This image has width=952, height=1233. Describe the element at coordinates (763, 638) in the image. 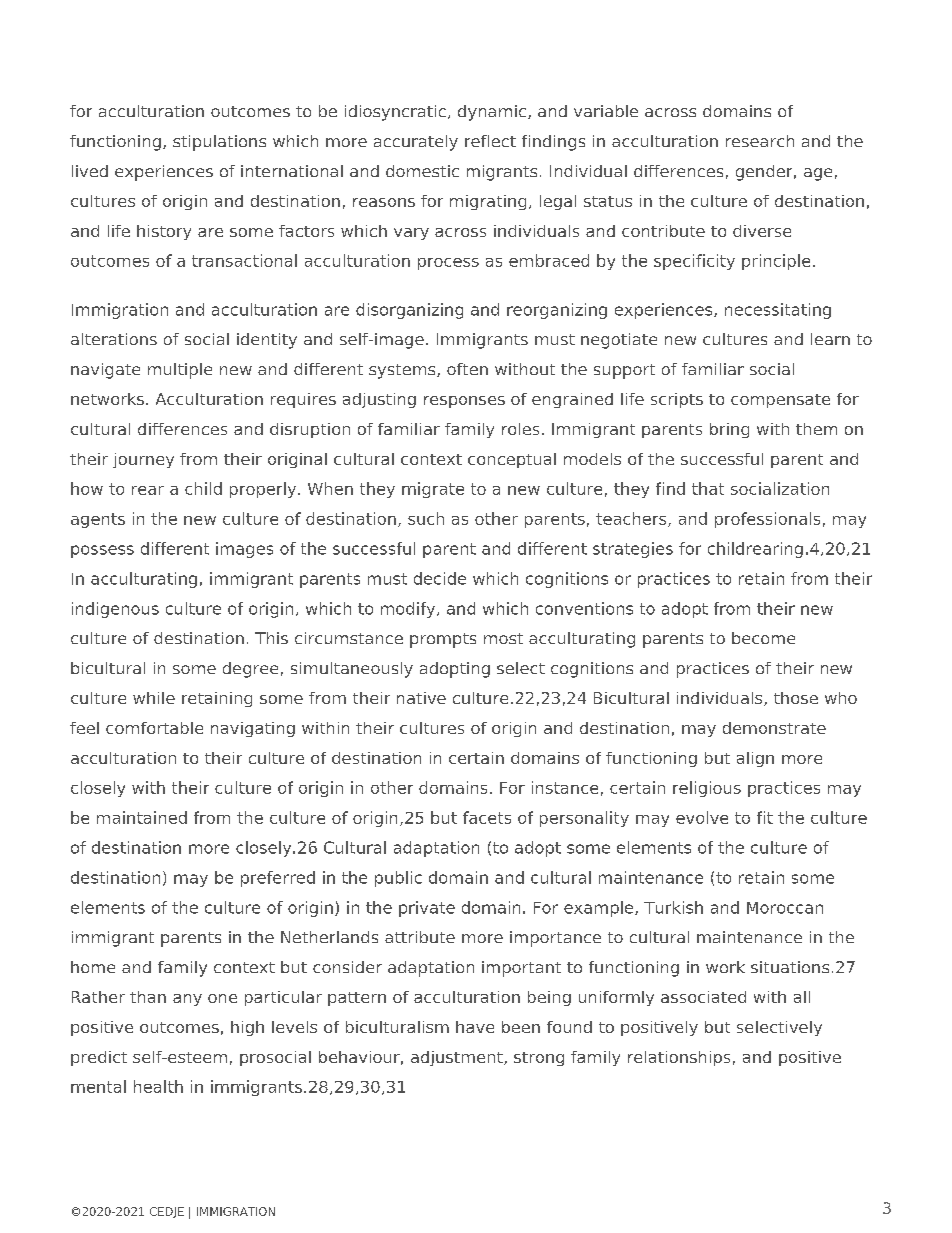

I see `become` at that location.
